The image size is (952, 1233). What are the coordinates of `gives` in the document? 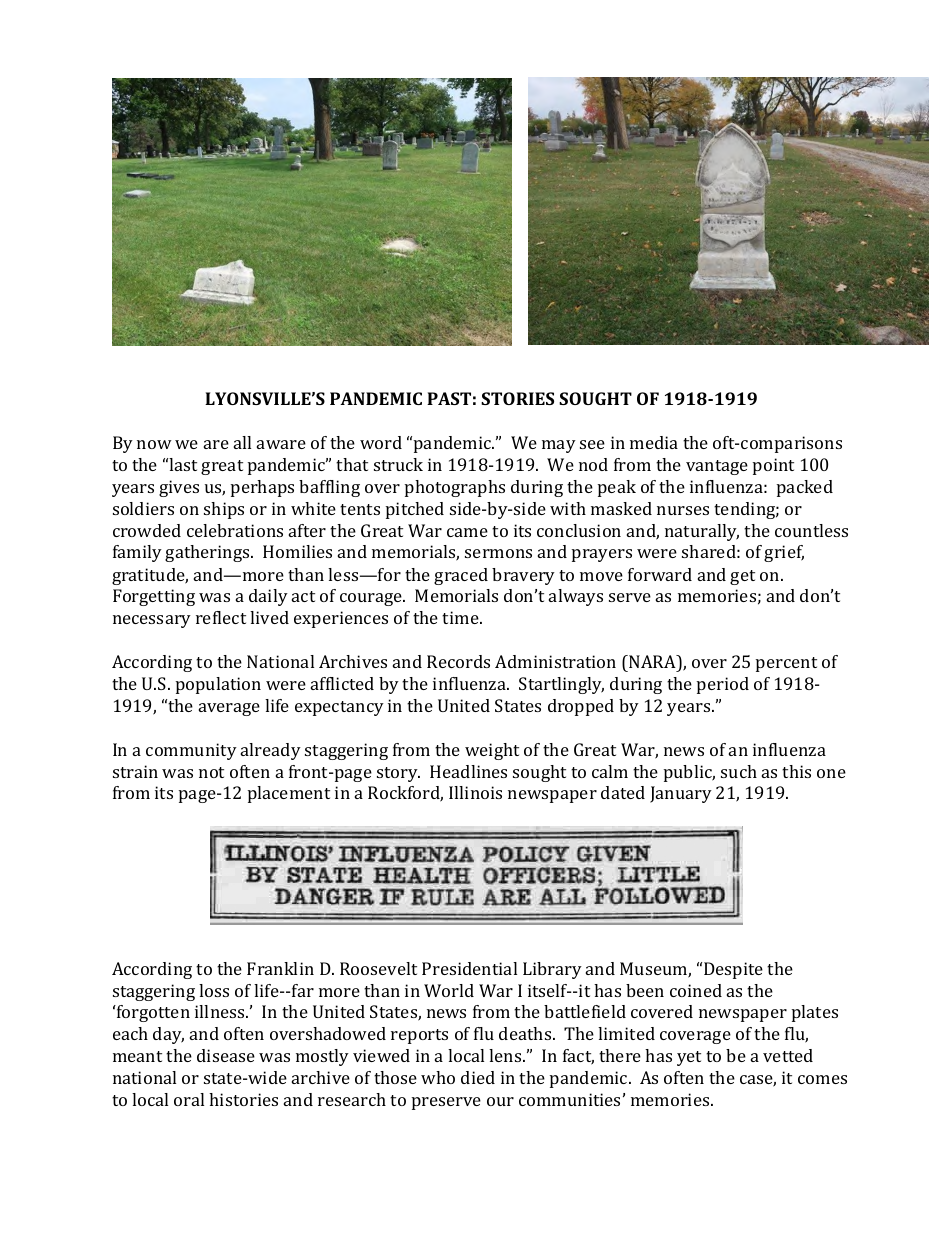 It's located at (179, 488).
